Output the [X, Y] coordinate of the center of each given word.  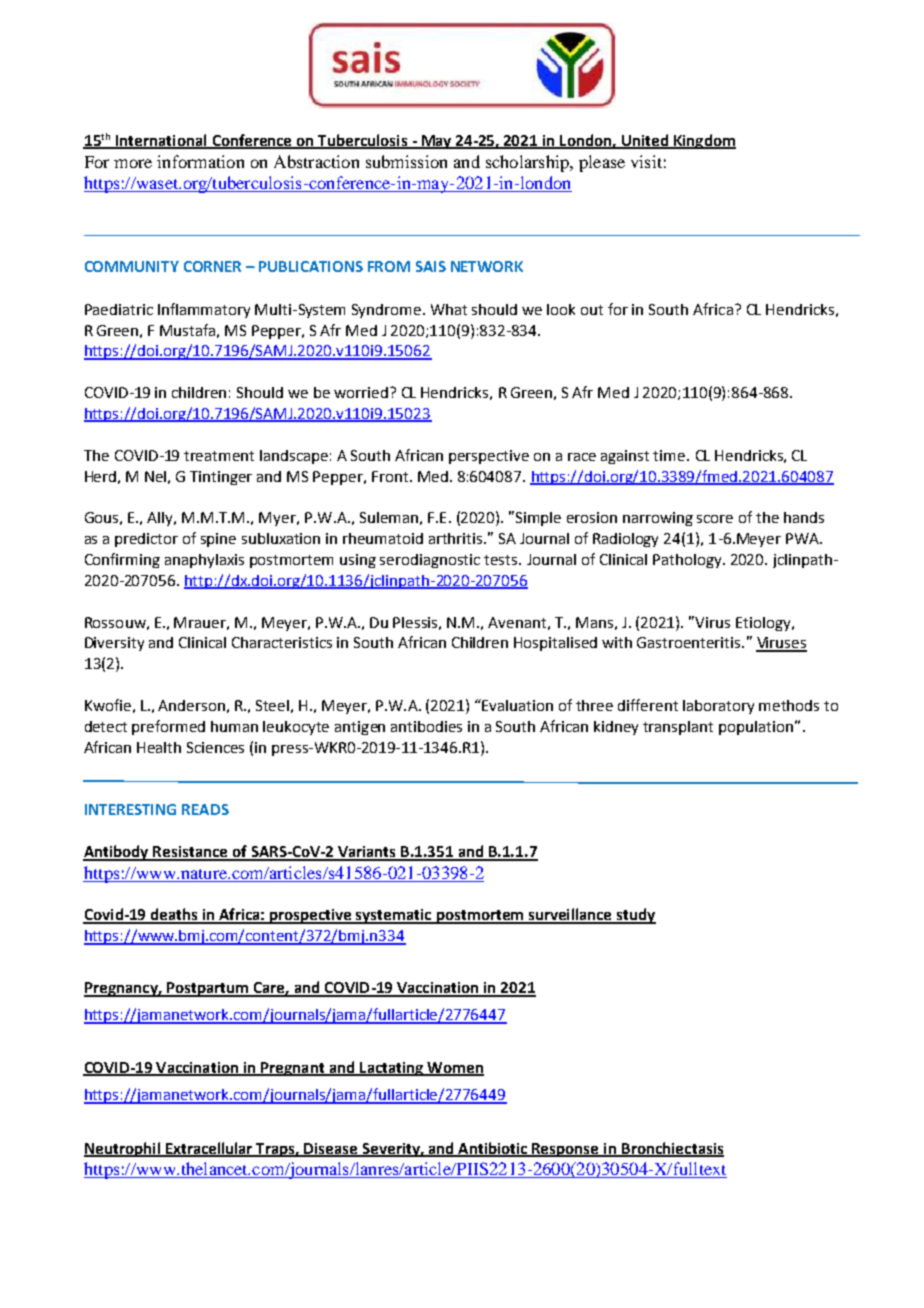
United [644, 141]
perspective [489, 457]
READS [205, 809]
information [200, 161]
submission [406, 161]
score [715, 519]
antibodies [426, 726]
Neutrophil [123, 1149]
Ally [161, 519]
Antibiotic [493, 1149]
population [757, 728]
